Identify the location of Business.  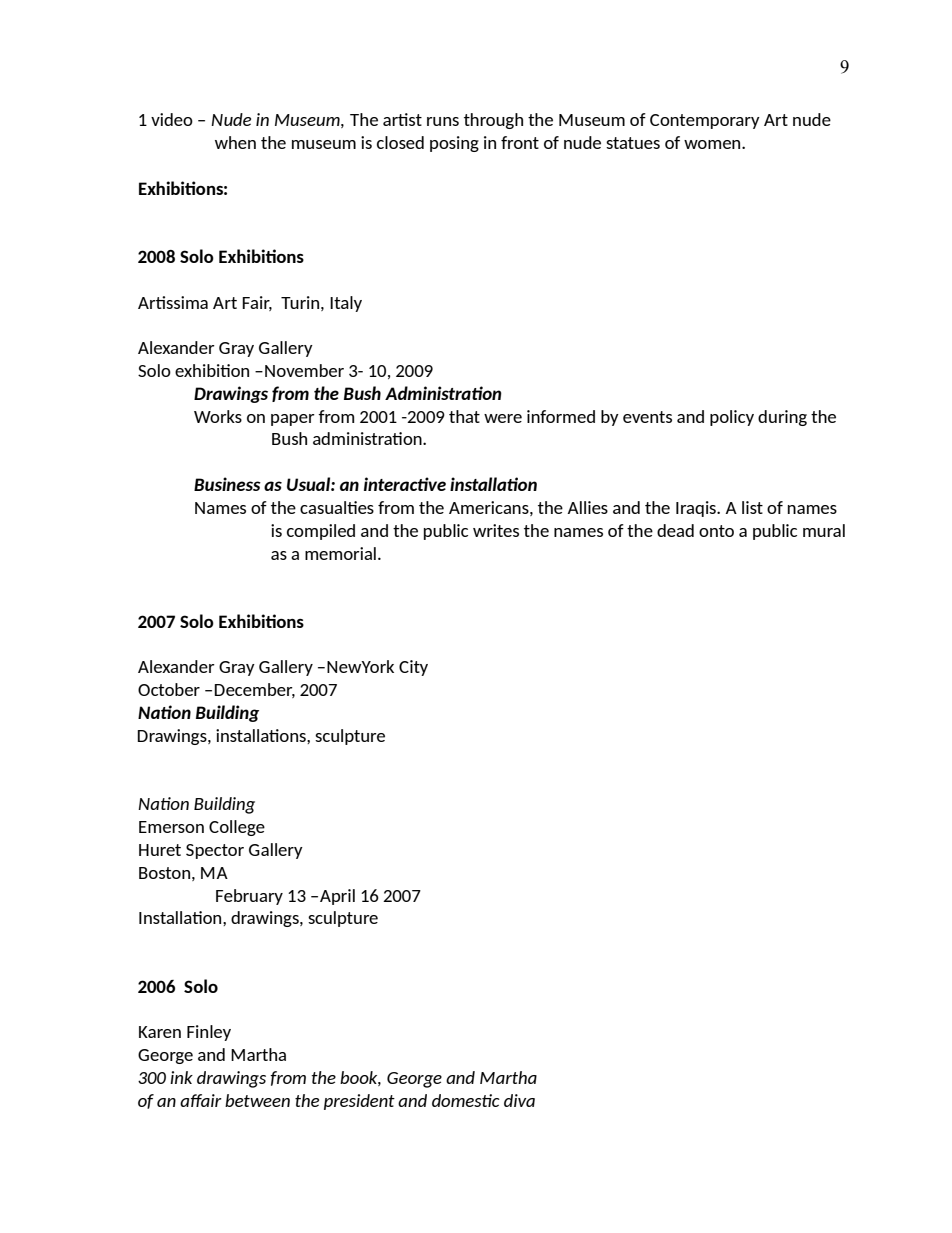
(227, 484).
